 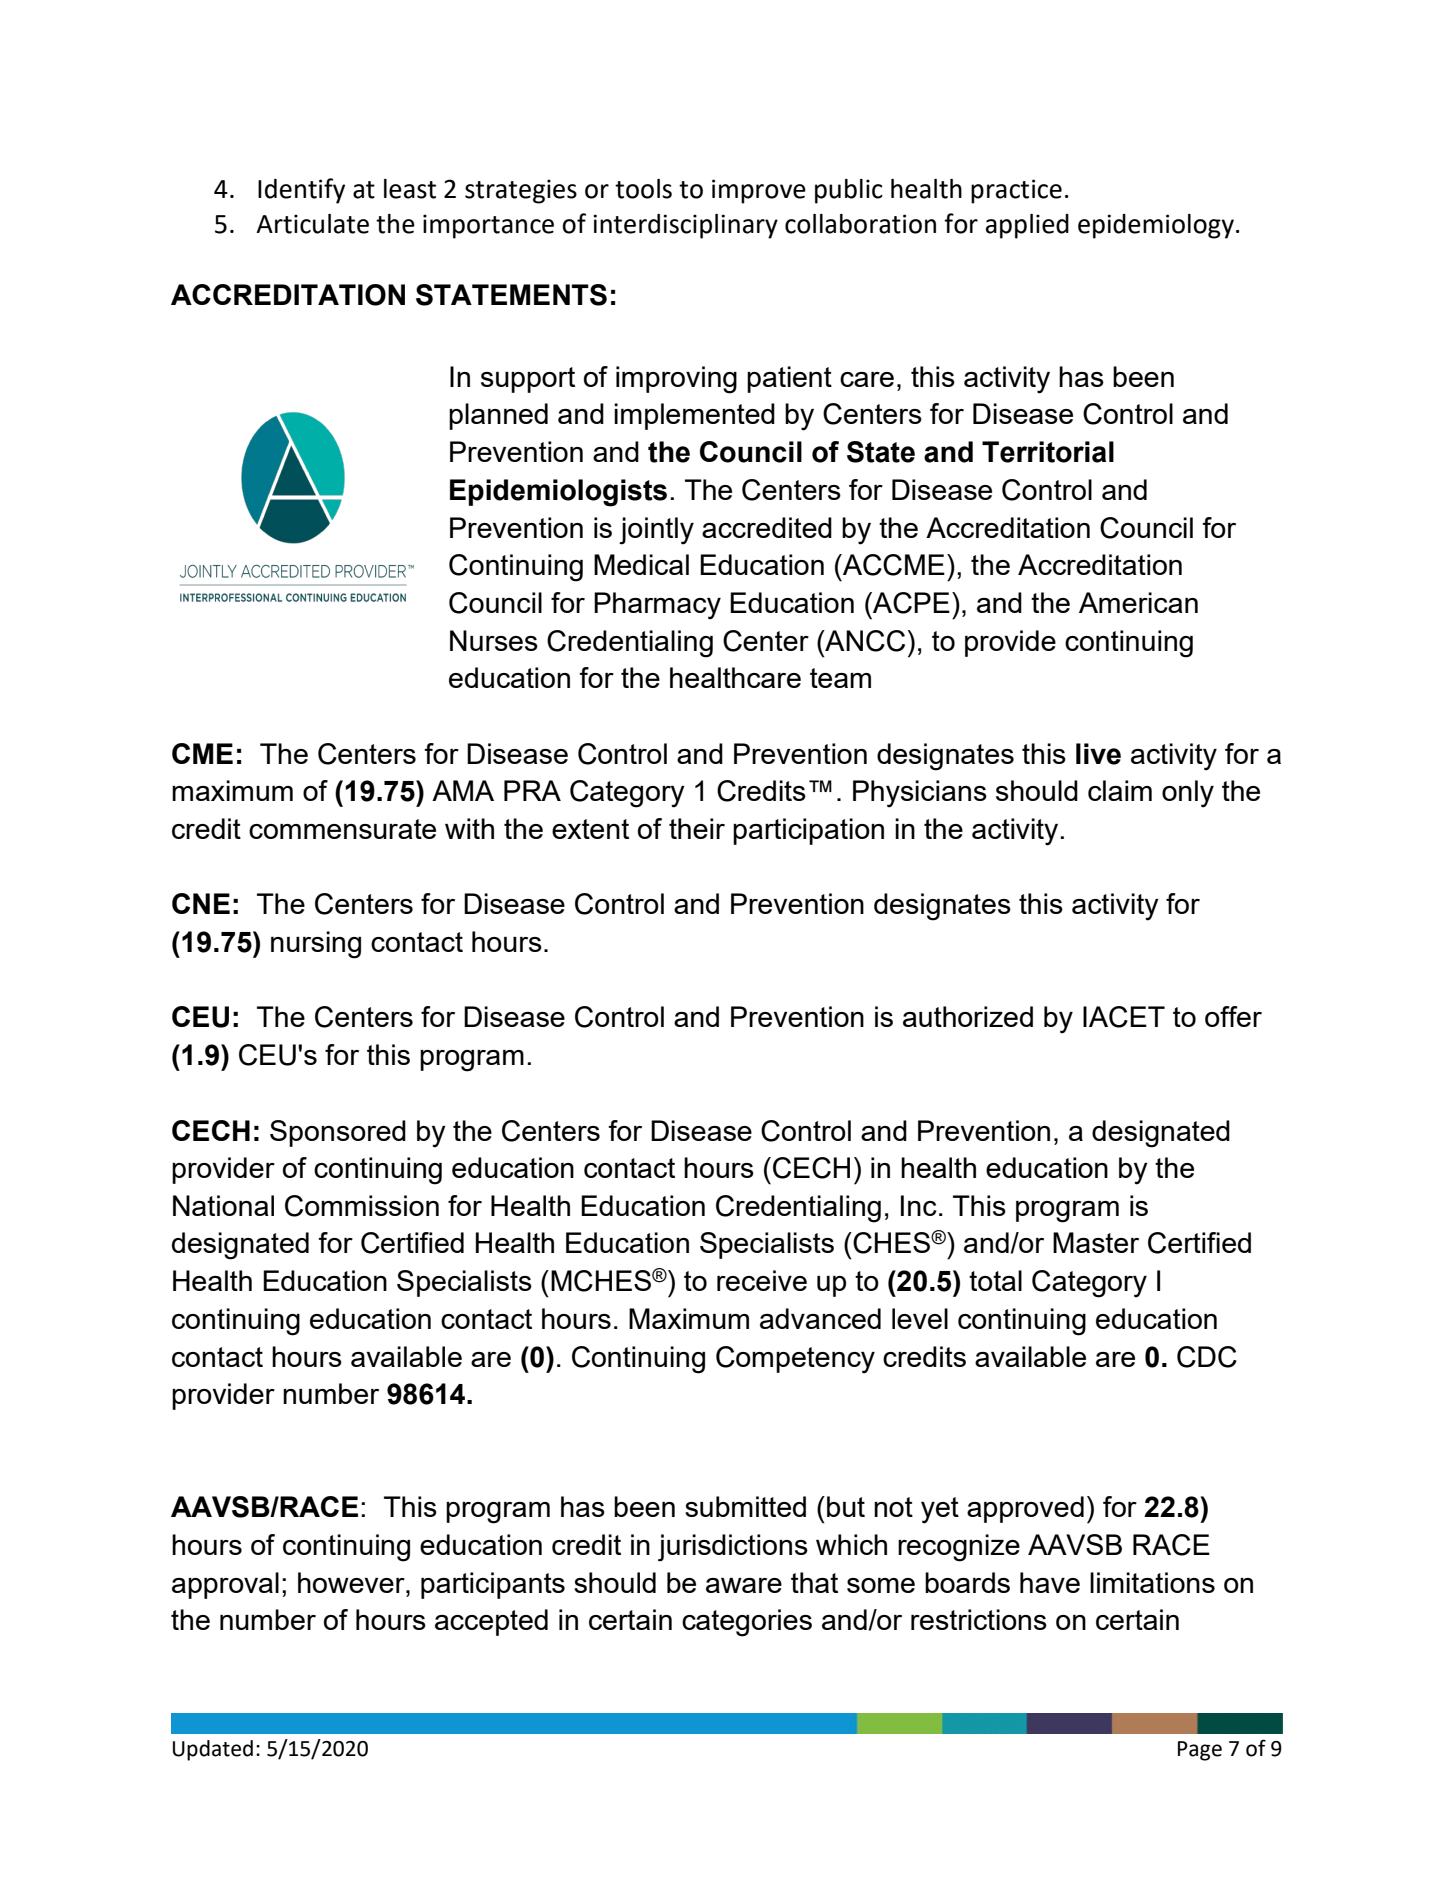 I want to click on epidemiology, so click(x=1156, y=226).
